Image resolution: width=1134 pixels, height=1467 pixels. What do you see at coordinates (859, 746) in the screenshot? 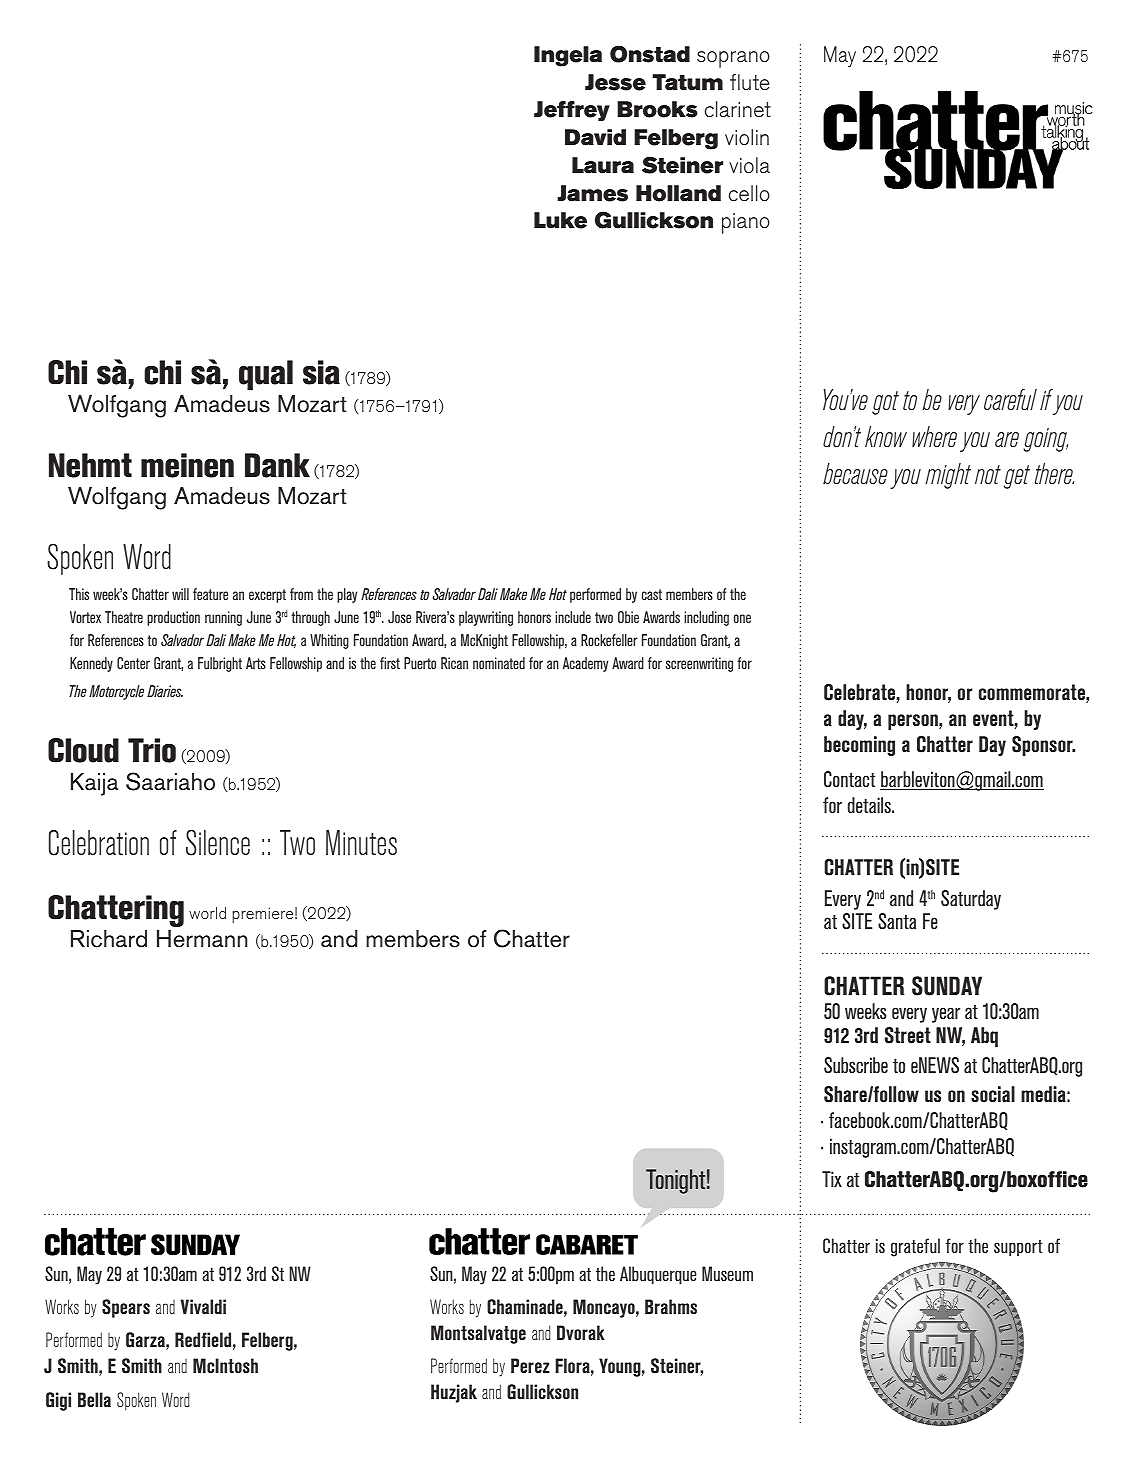
I see `becoming` at bounding box center [859, 746].
